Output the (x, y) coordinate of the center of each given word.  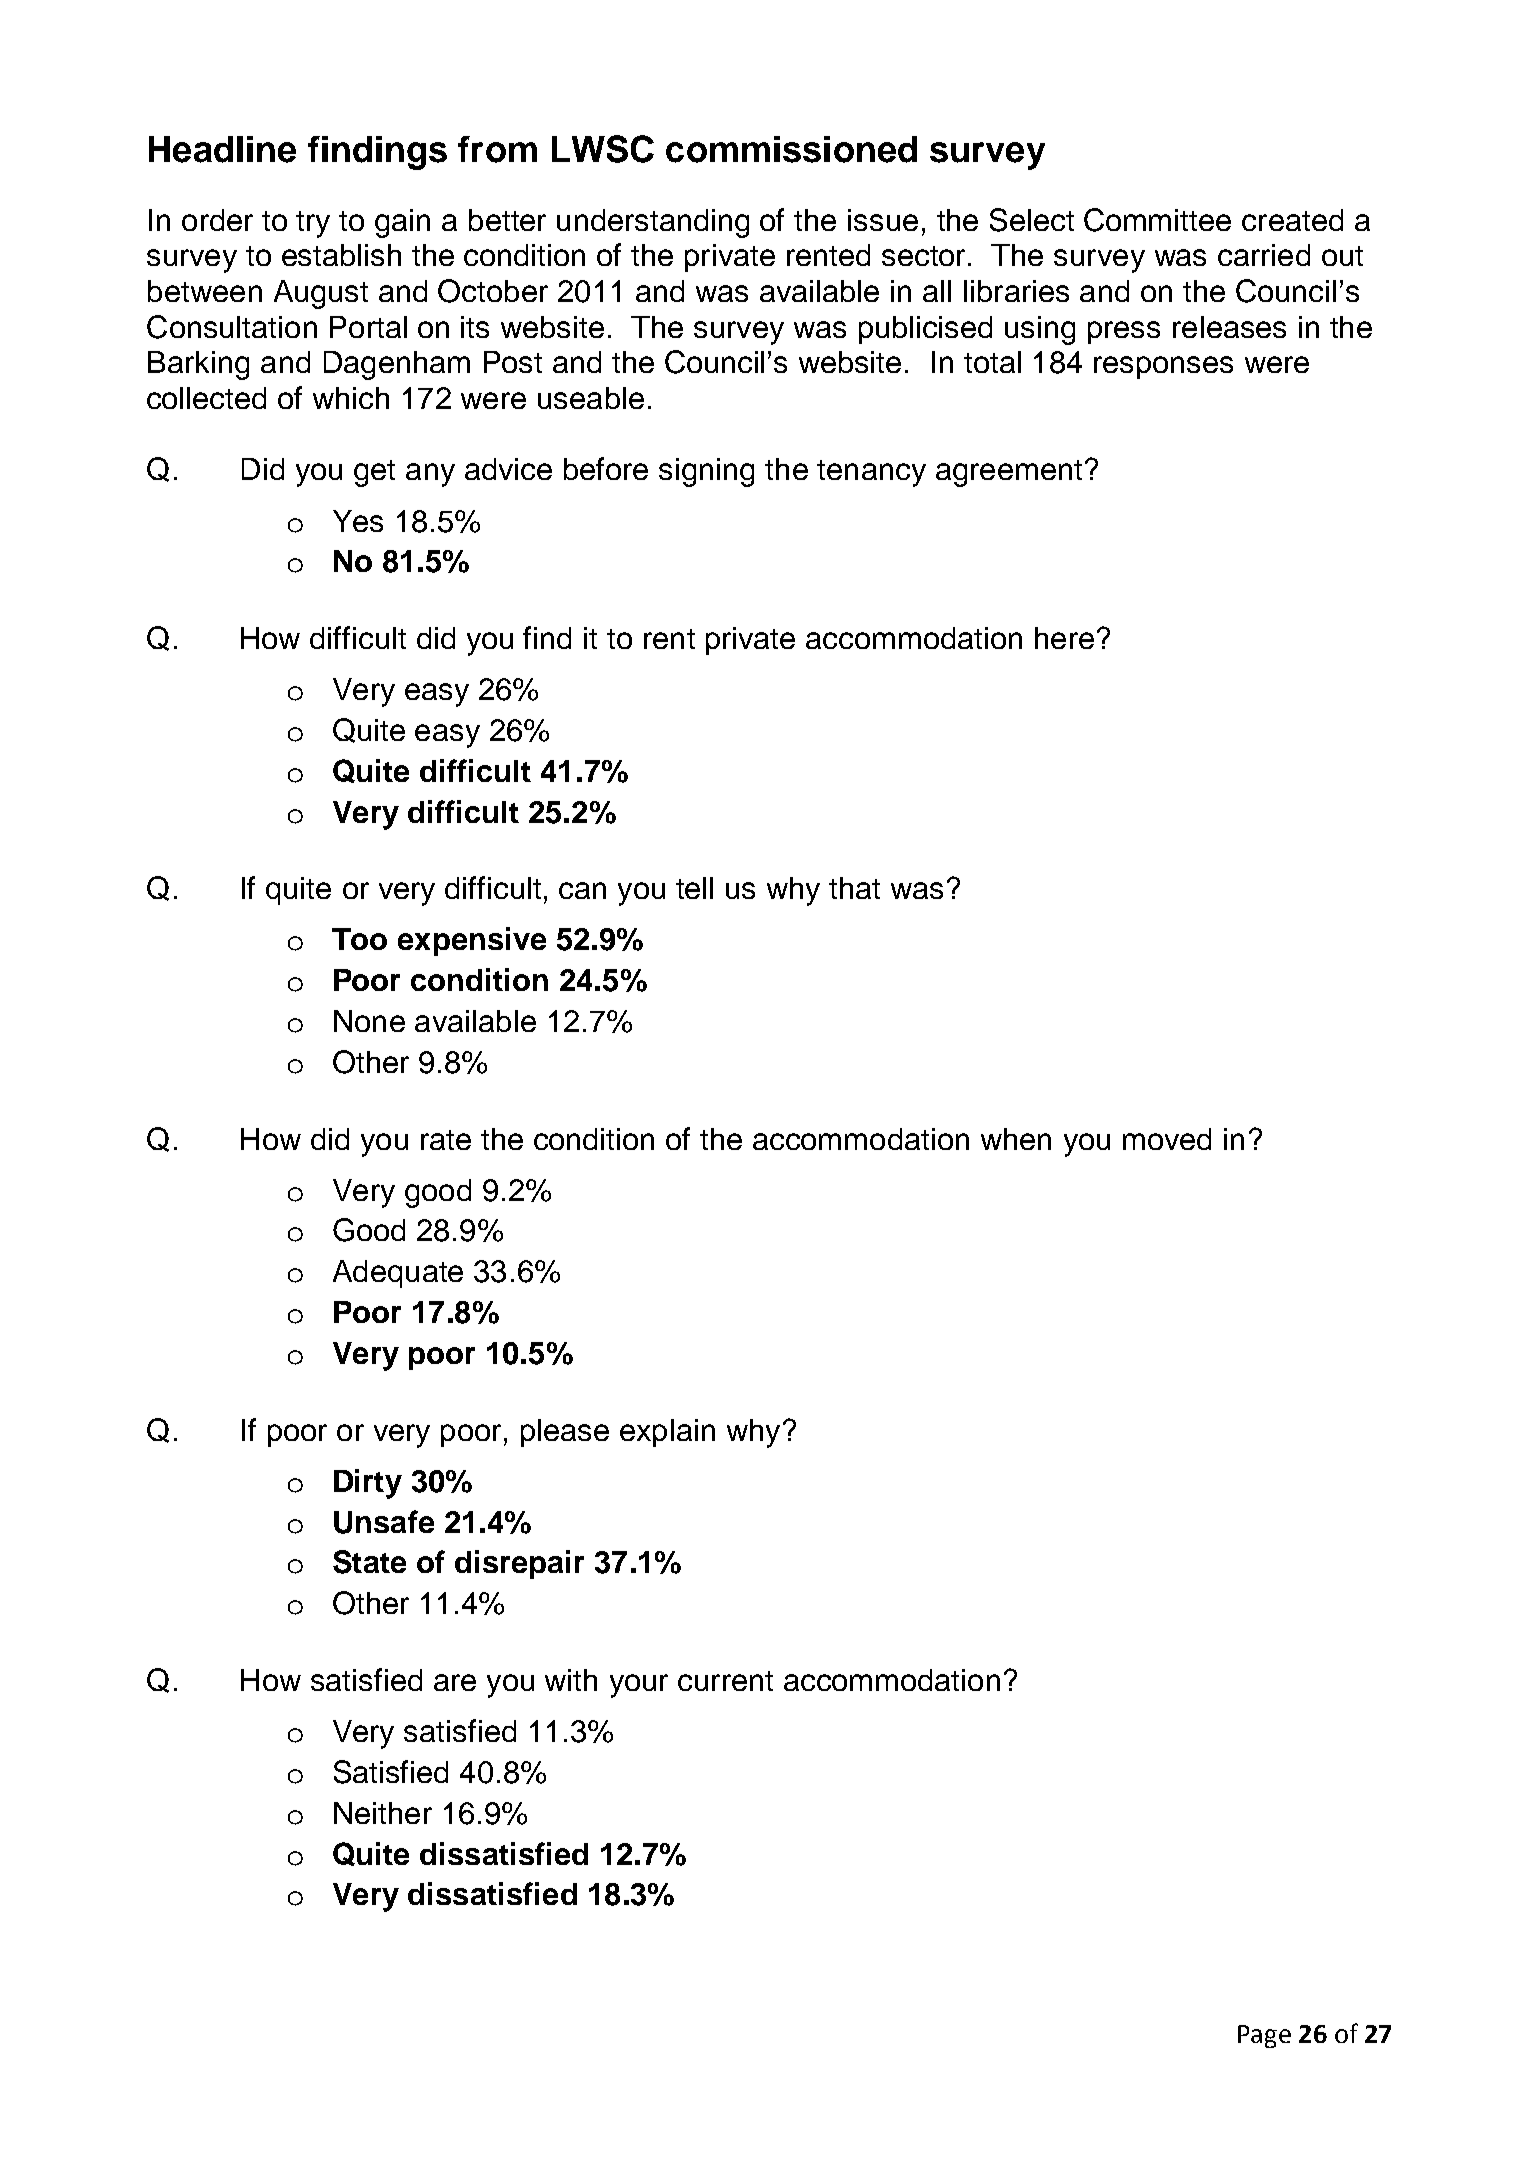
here (1064, 638)
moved (1167, 1139)
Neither (383, 1813)
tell (694, 888)
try (313, 224)
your (639, 1686)
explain (667, 1433)
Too (359, 939)
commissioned (791, 149)
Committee (1157, 220)
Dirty (368, 1484)
